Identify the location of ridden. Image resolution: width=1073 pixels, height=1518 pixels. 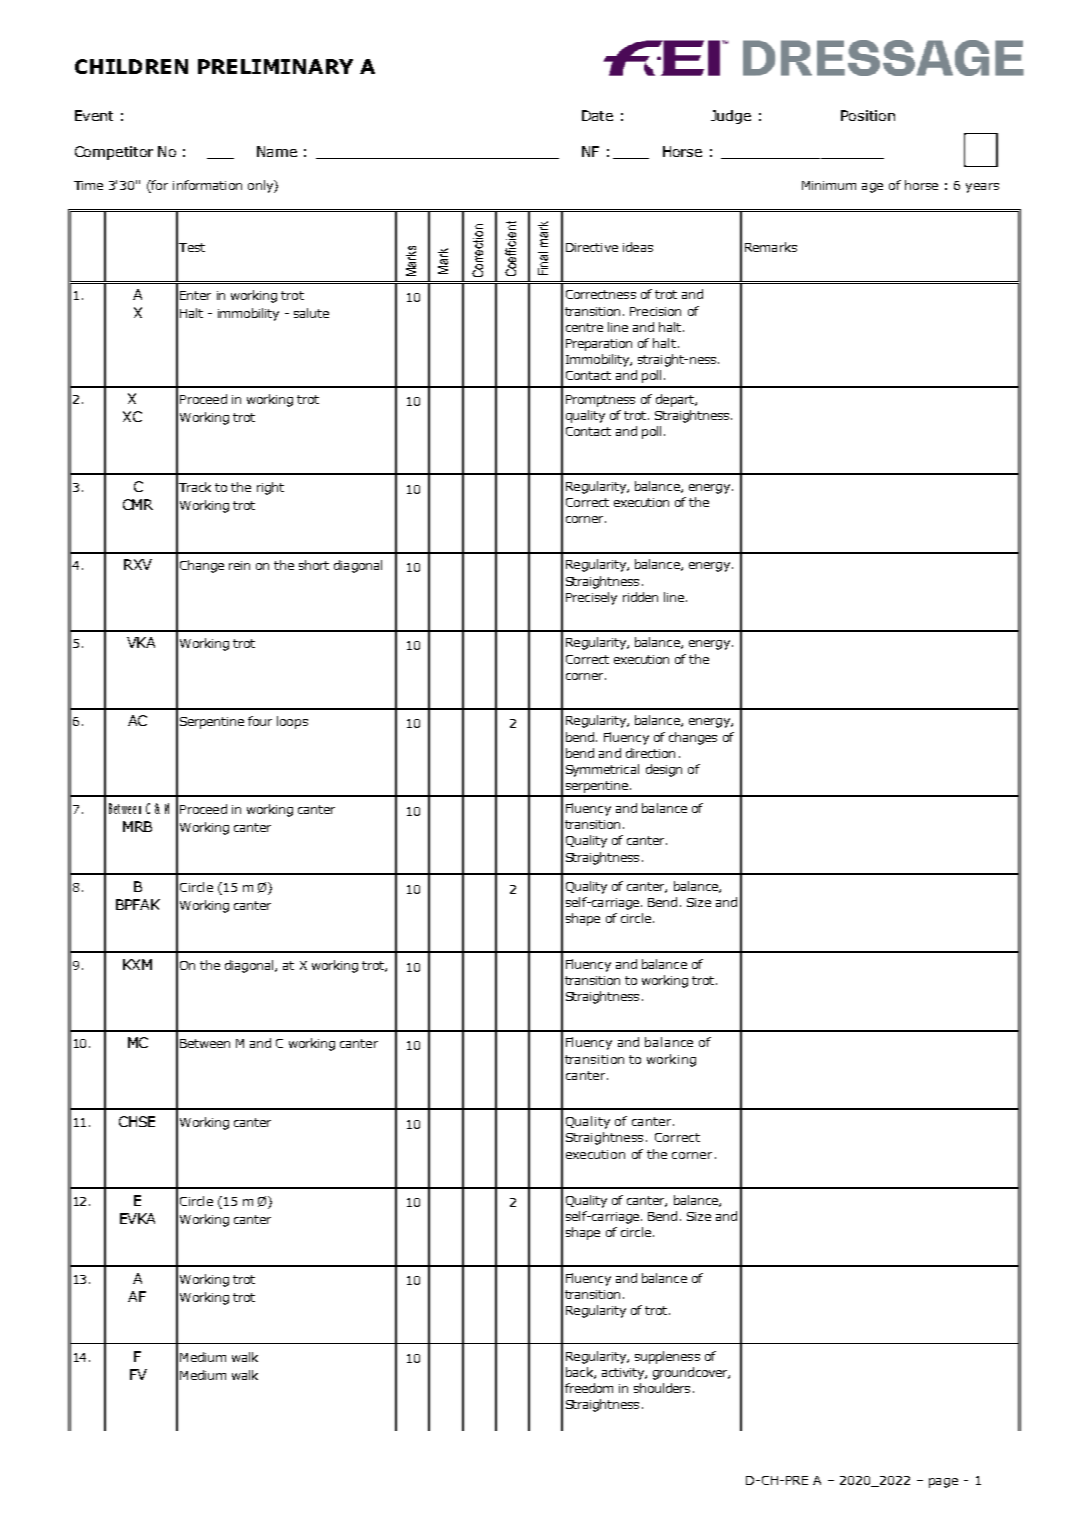
(640, 597).
